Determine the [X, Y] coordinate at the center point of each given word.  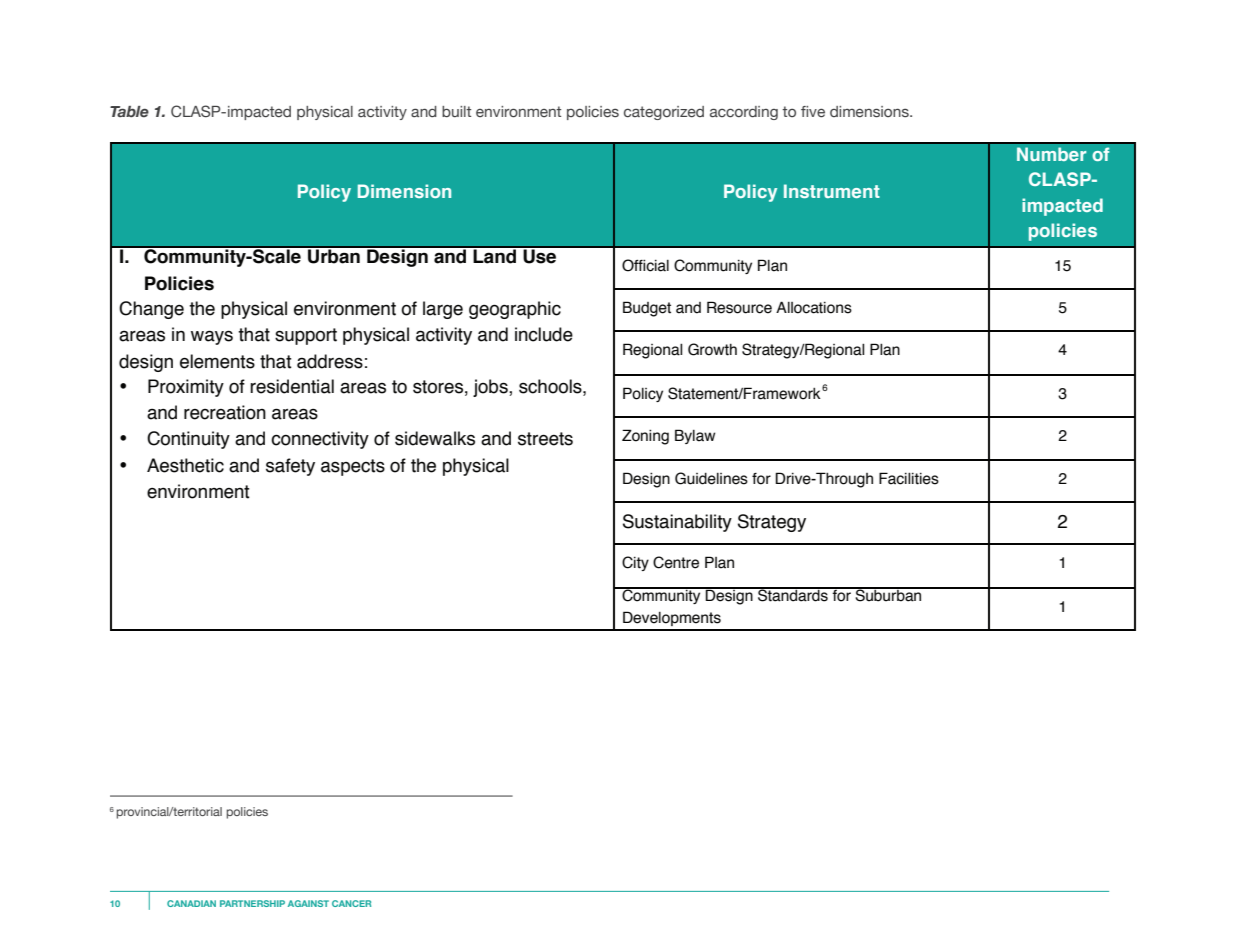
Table [129, 111]
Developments [672, 618]
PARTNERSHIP [252, 903]
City [635, 563]
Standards [793, 594]
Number [1051, 154]
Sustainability [677, 523]
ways [212, 337]
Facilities [909, 478]
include [544, 334]
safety [290, 467]
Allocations [814, 307]
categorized [664, 113]
